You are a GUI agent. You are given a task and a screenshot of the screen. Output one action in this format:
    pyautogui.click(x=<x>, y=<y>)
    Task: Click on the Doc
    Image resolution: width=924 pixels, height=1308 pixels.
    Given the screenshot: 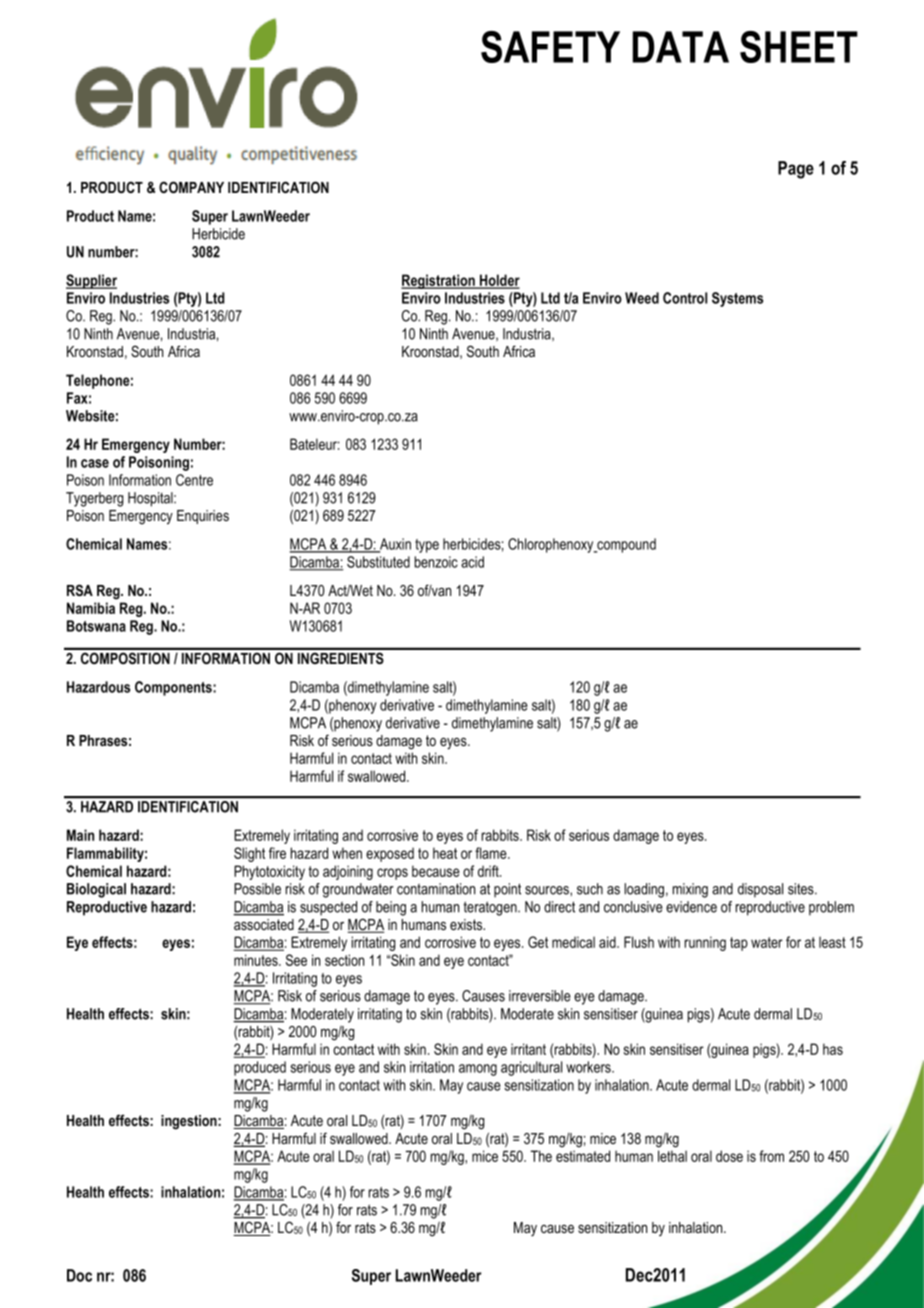 What is the action you would take?
    pyautogui.click(x=79, y=1275)
